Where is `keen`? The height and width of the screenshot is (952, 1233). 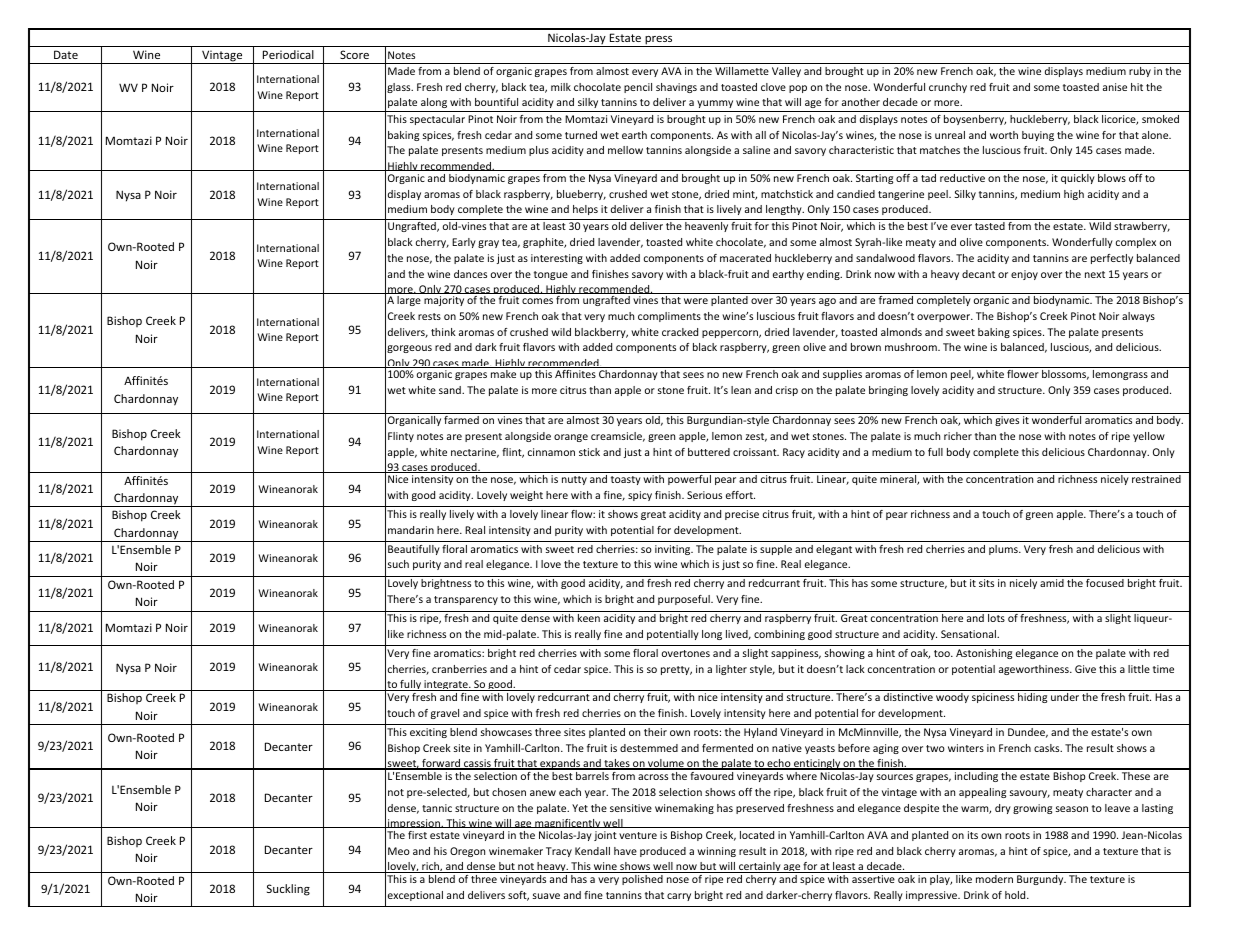
keen is located at coordinates (589, 618).
